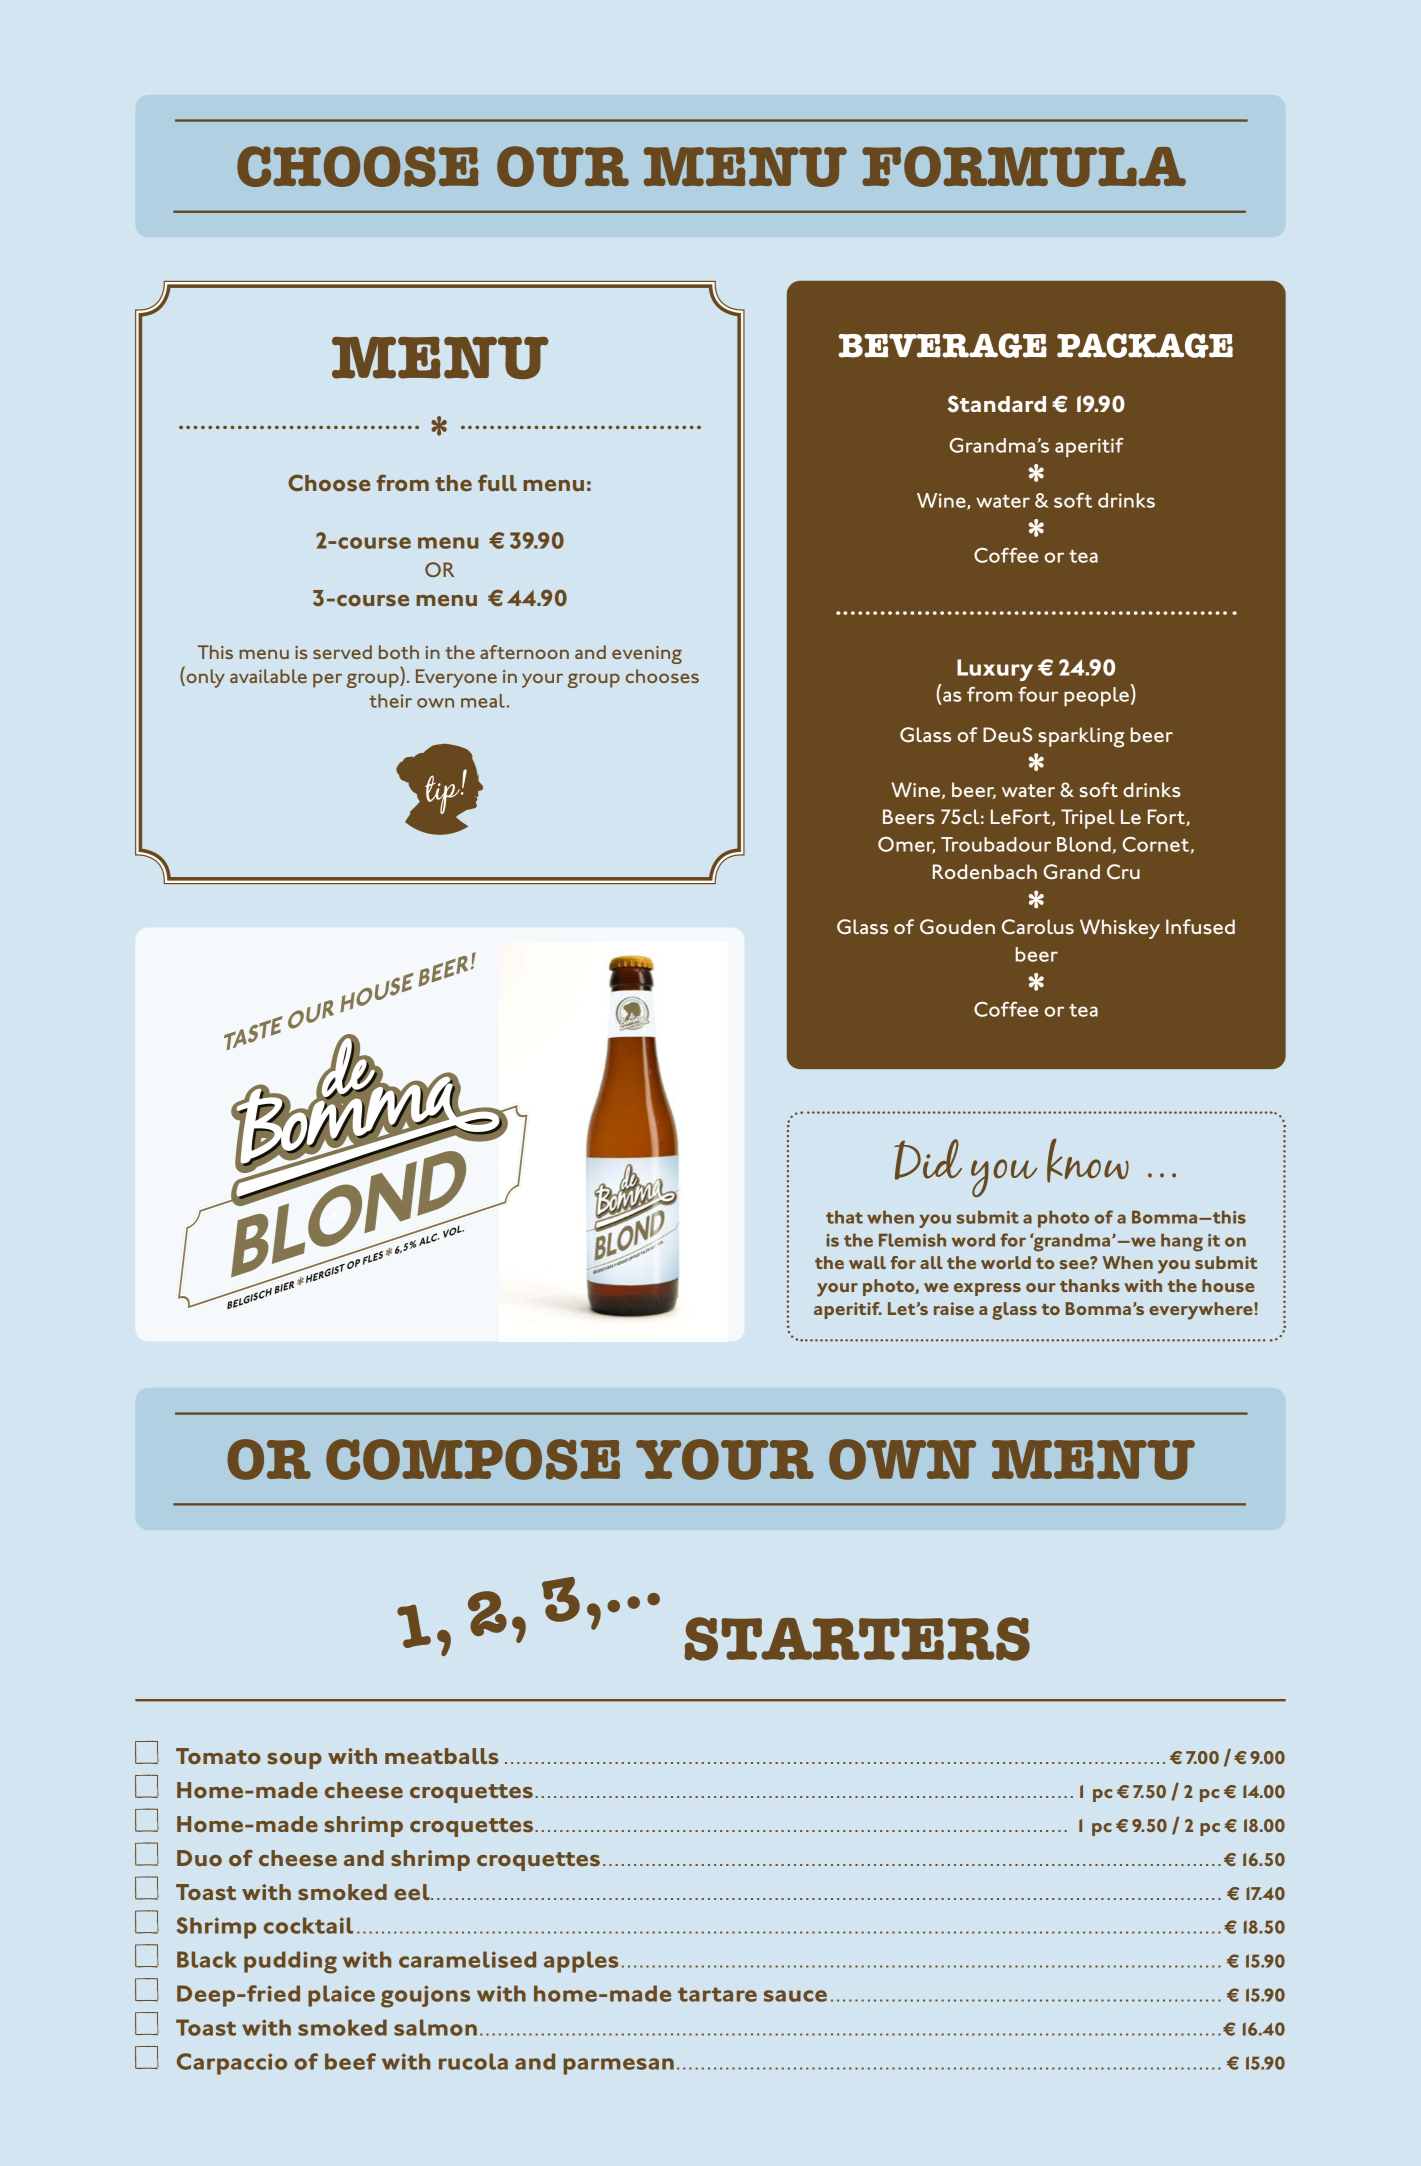  I want to click on tartare, so click(717, 1994).
